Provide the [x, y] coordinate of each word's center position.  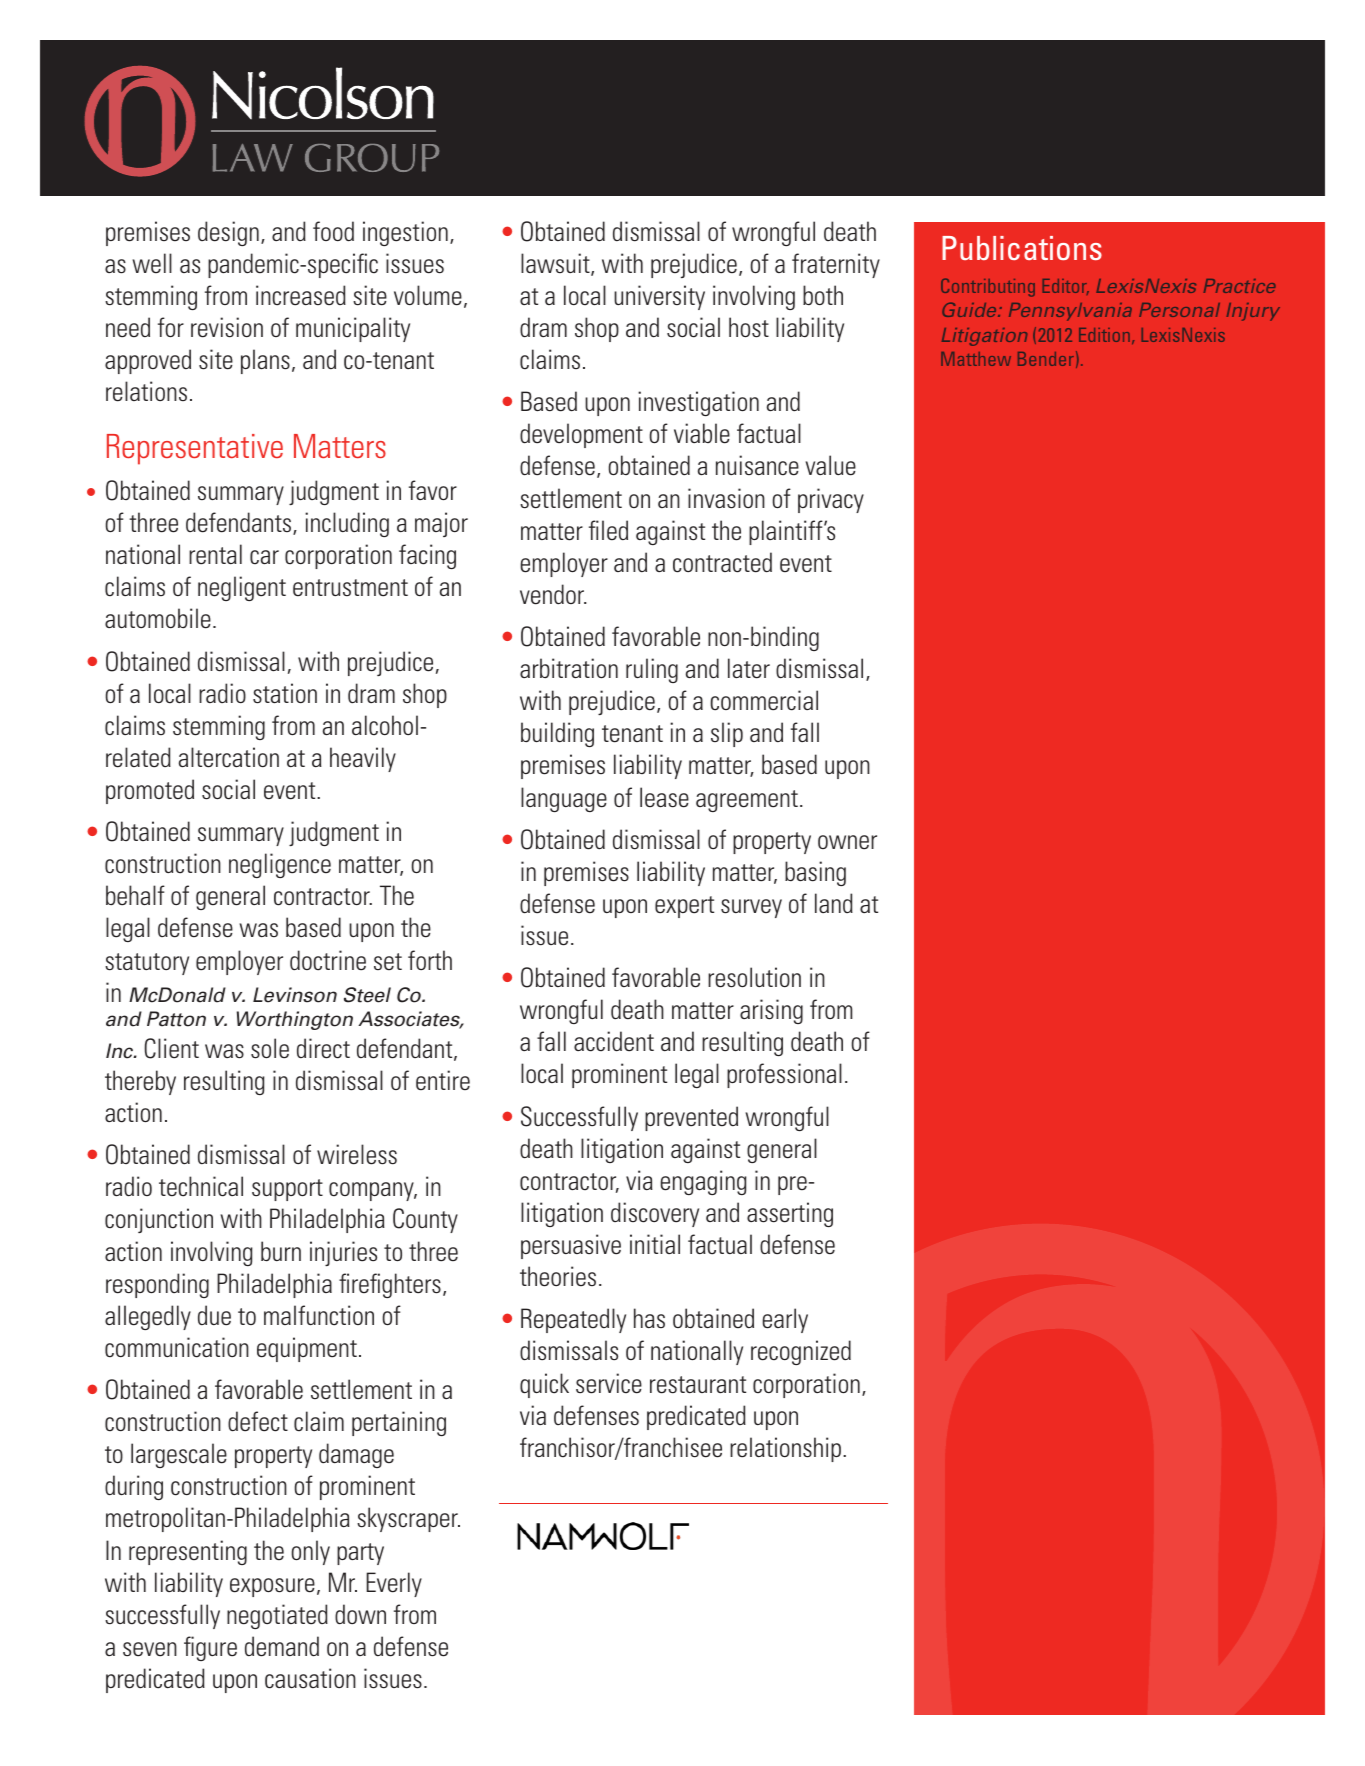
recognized [801, 1352]
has [649, 1318]
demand [282, 1646]
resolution [754, 977]
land [834, 903]
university [659, 297]
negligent [242, 588]
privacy [831, 500]
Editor [1066, 287]
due [214, 1315]
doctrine [328, 960]
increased [301, 295]
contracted [722, 562]
